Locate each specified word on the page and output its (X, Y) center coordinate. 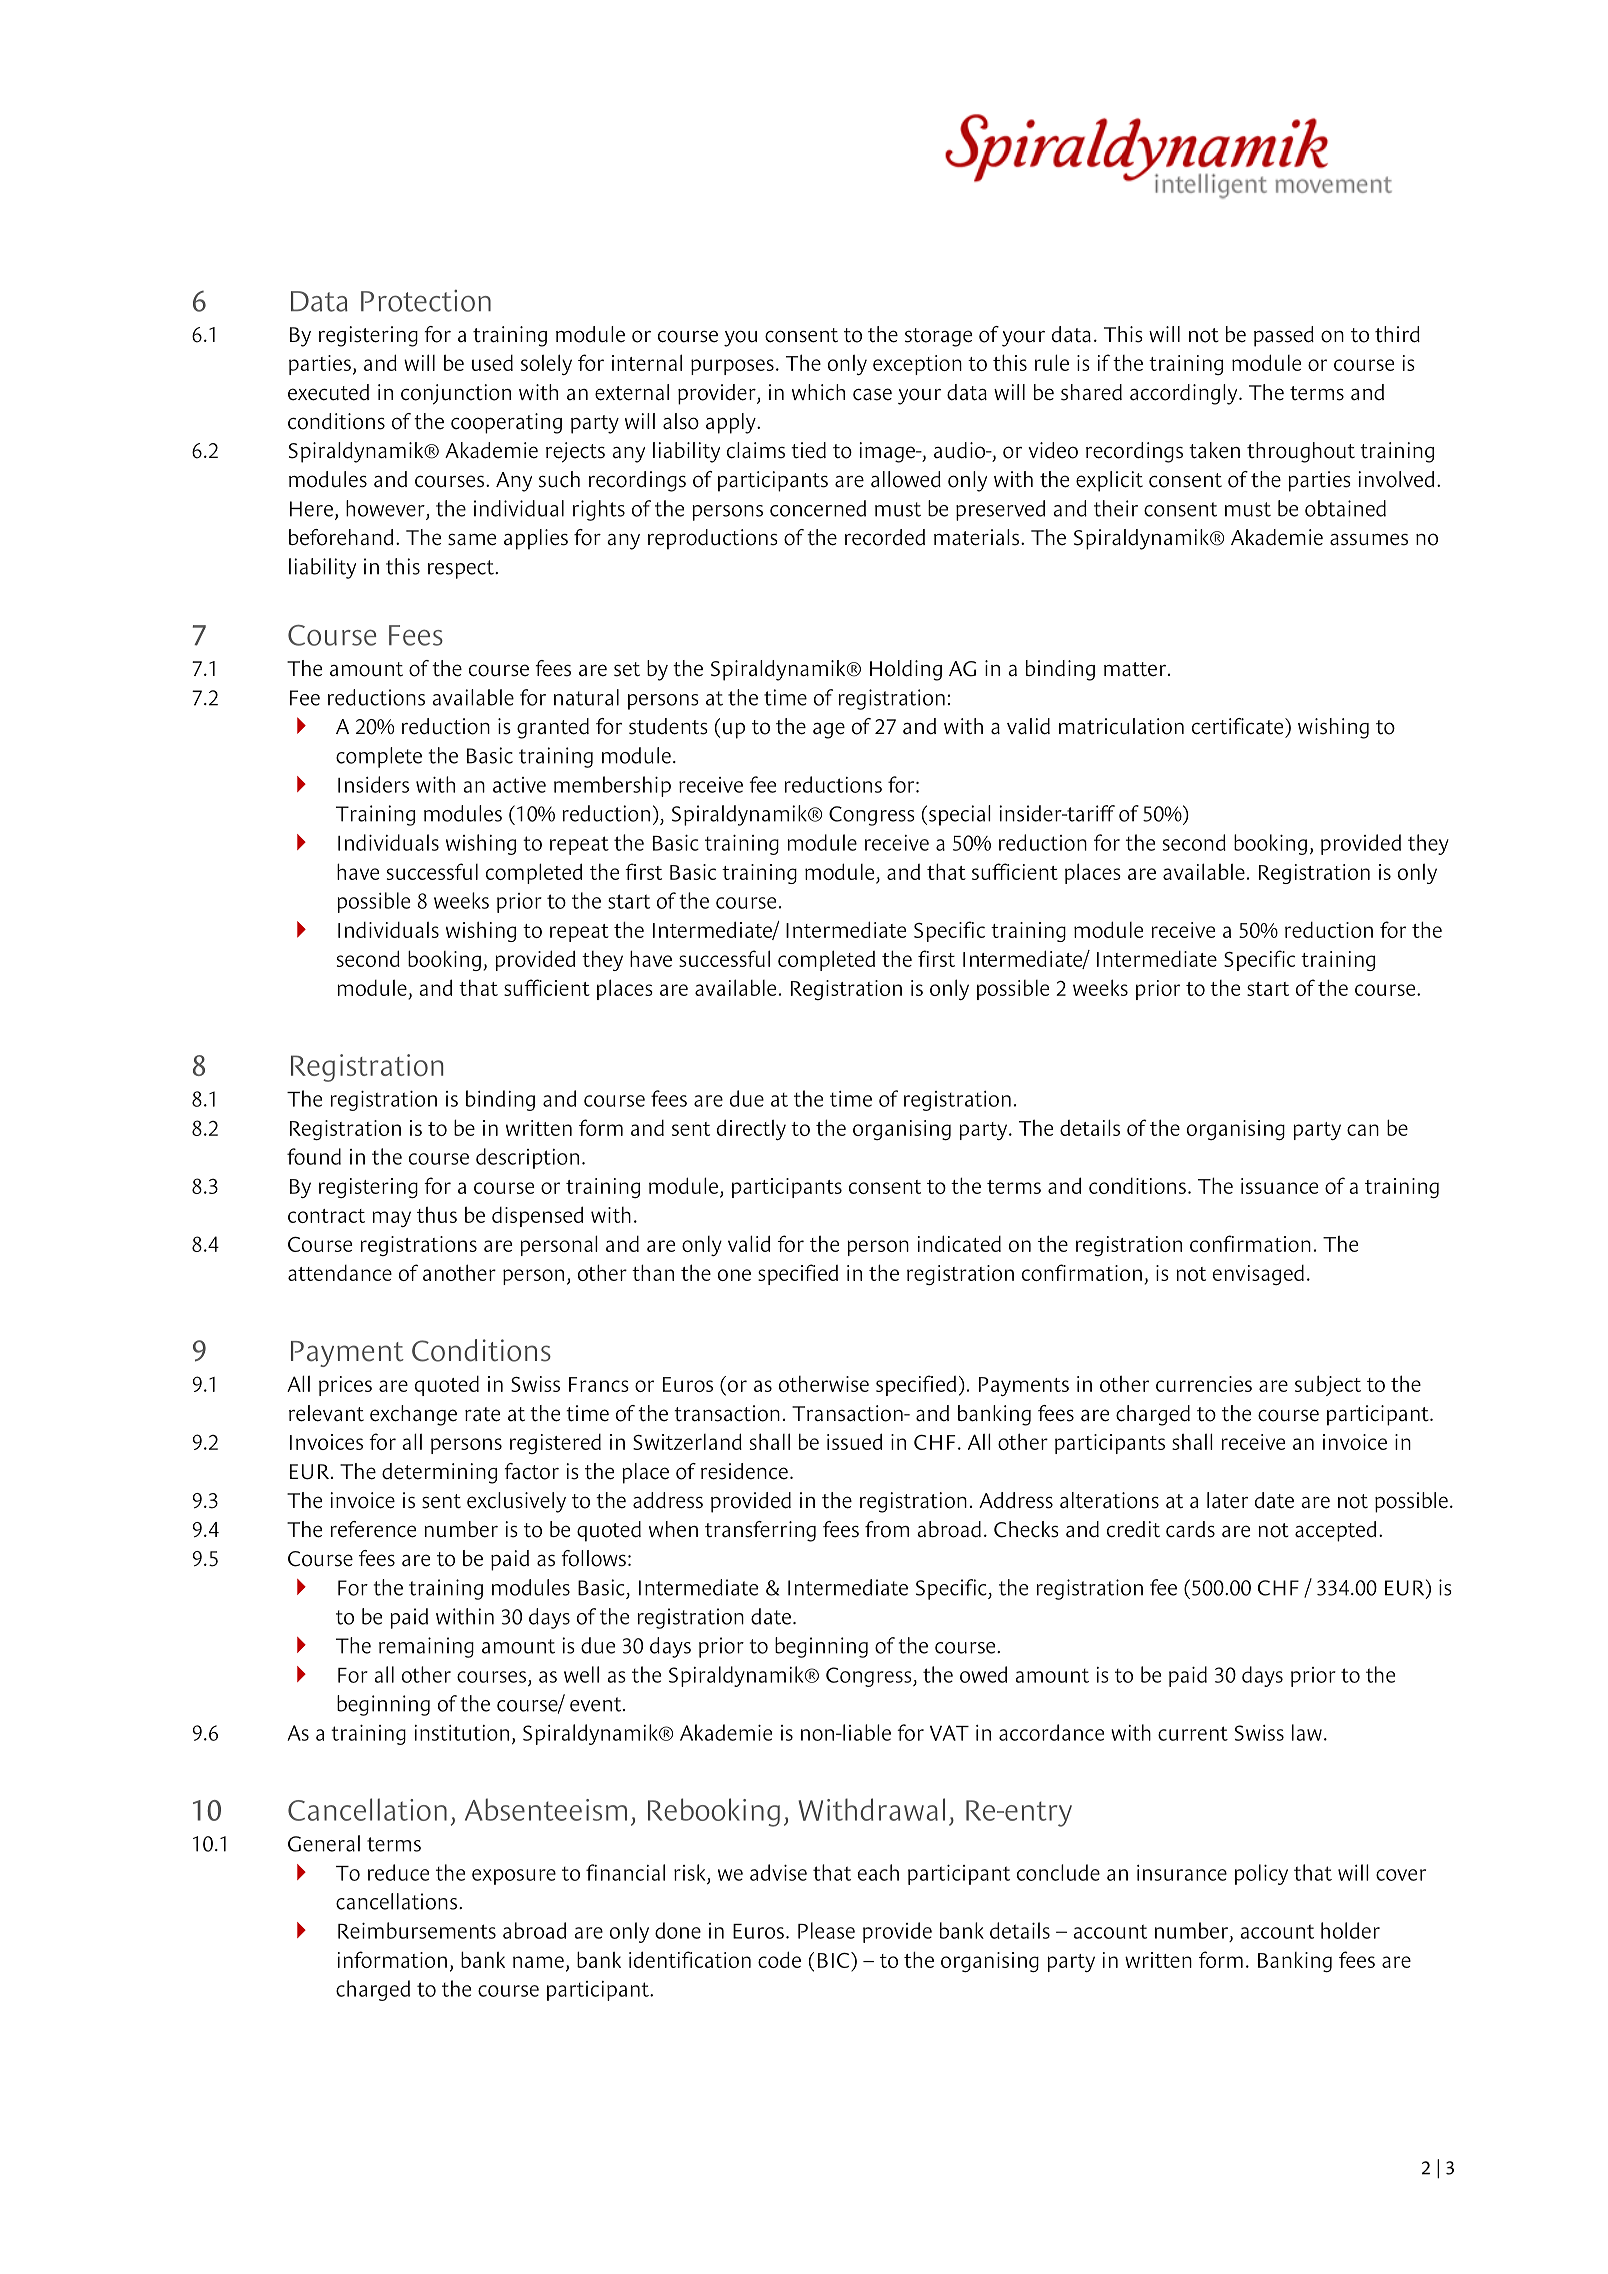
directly (751, 1129)
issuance (1279, 1186)
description (527, 1158)
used (492, 363)
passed (1284, 336)
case (872, 394)
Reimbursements (417, 1930)
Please (826, 1930)
